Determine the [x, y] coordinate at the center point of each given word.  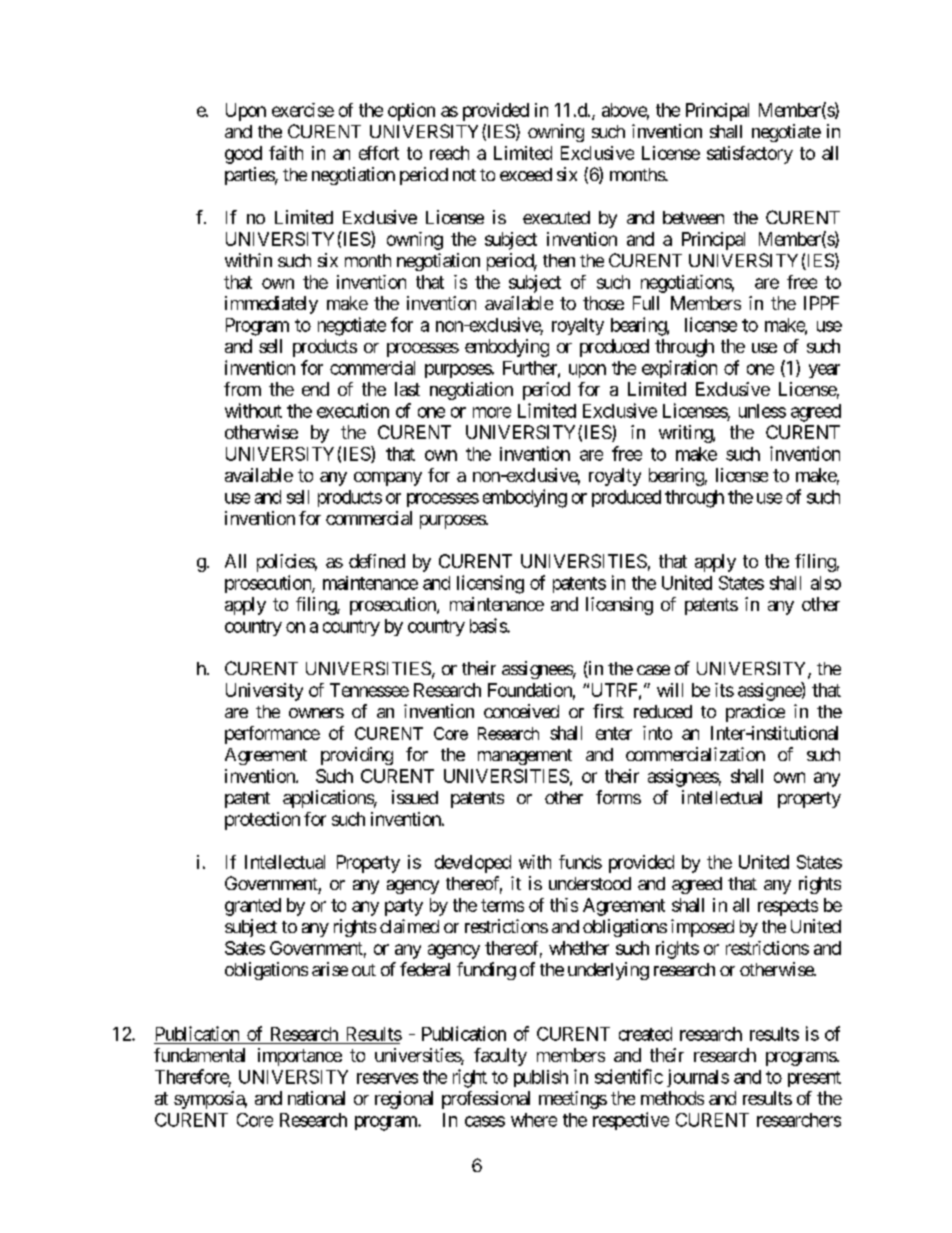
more [492, 412]
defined [377, 561]
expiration [679, 369]
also [826, 583]
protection [262, 821]
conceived [521, 711]
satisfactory [750, 155]
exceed [526, 174]
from [242, 389]
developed [473, 864]
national [316, 1098]
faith [286, 153]
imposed [702, 928]
